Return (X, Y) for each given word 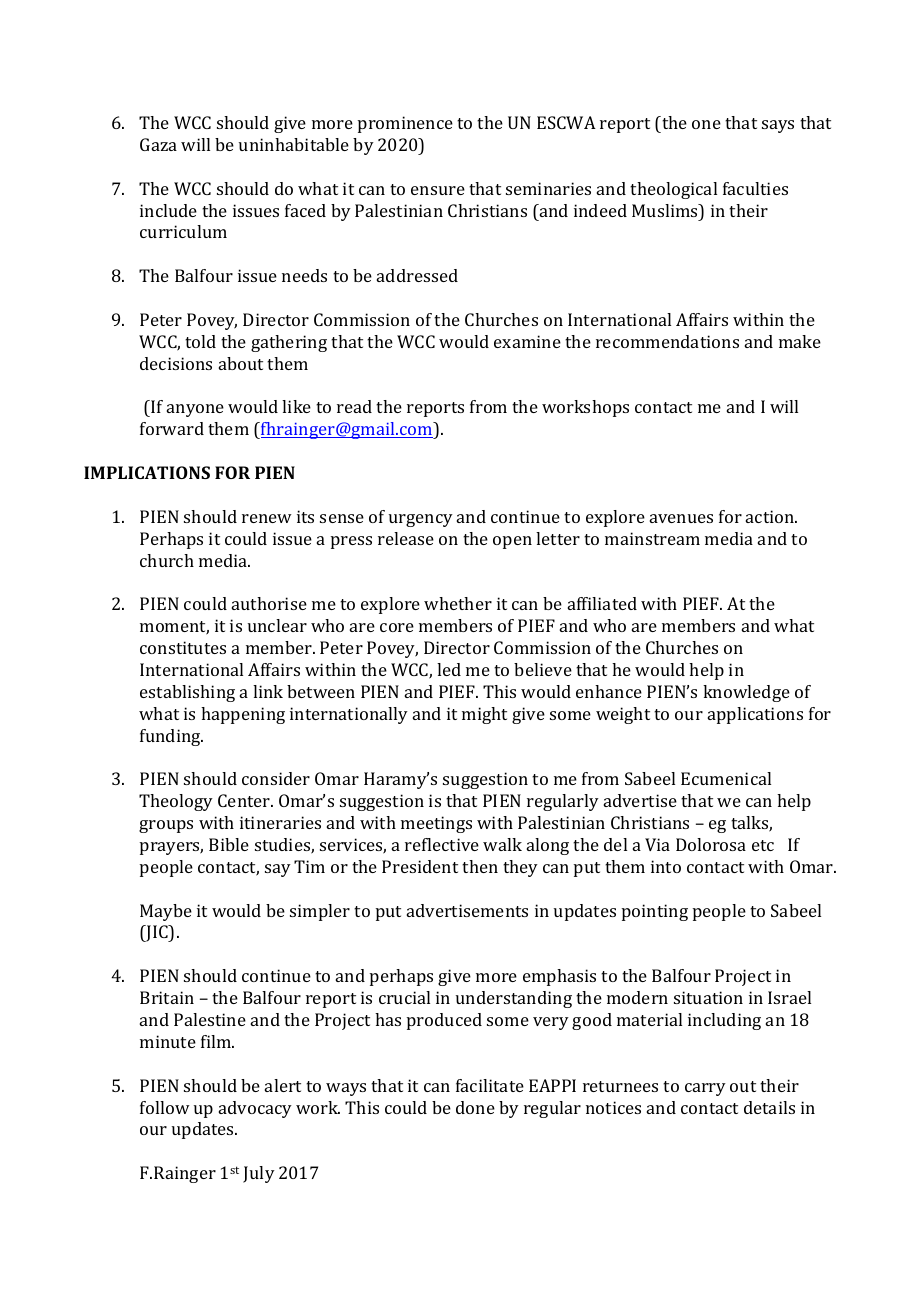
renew (267, 518)
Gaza (158, 144)
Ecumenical (726, 778)
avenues (681, 518)
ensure (438, 190)
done (475, 1107)
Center (245, 800)
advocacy (255, 1109)
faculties (755, 188)
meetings (436, 824)
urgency (421, 520)
